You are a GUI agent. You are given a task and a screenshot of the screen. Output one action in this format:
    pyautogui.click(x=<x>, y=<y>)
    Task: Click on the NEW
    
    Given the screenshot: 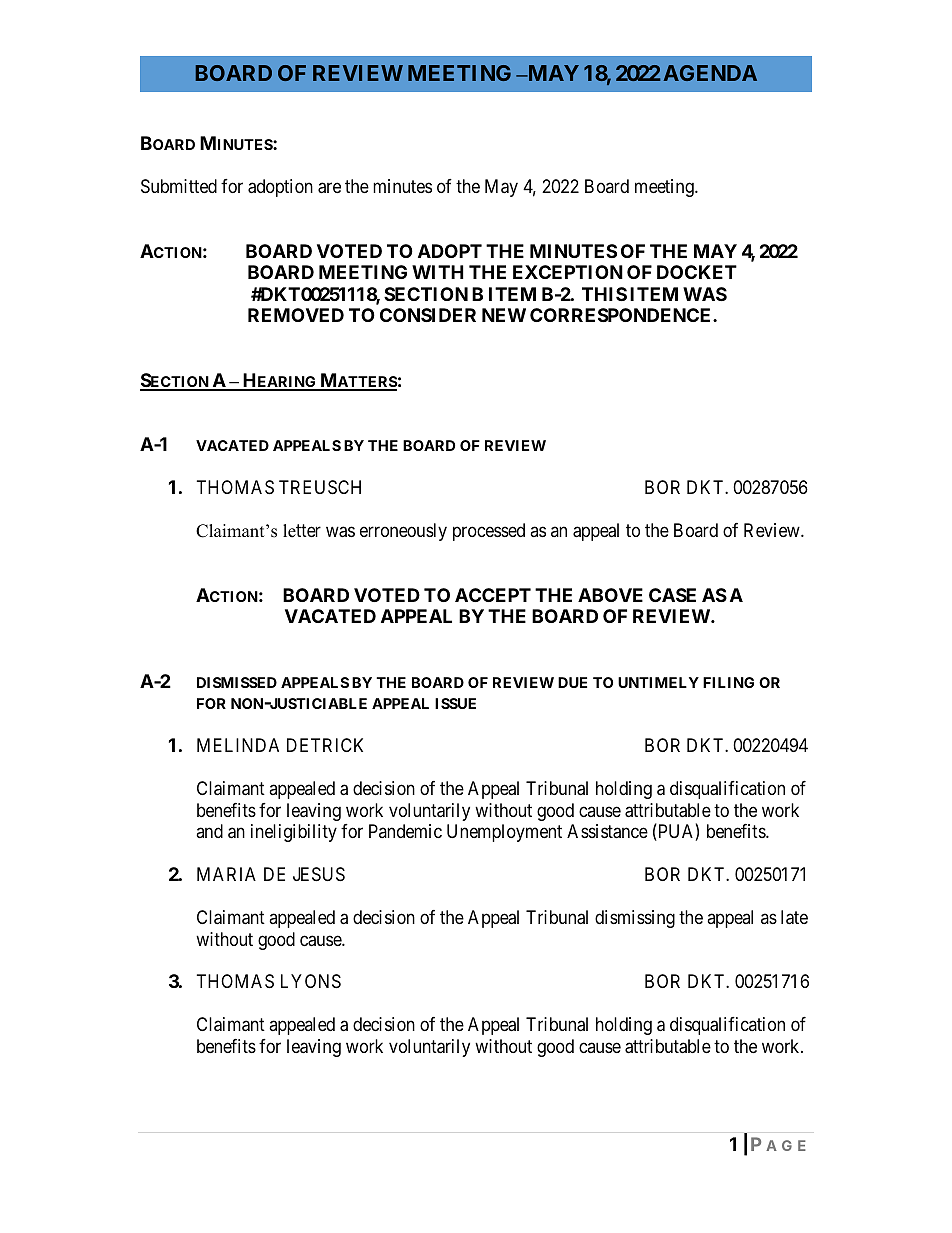 What is the action you would take?
    pyautogui.click(x=504, y=315)
